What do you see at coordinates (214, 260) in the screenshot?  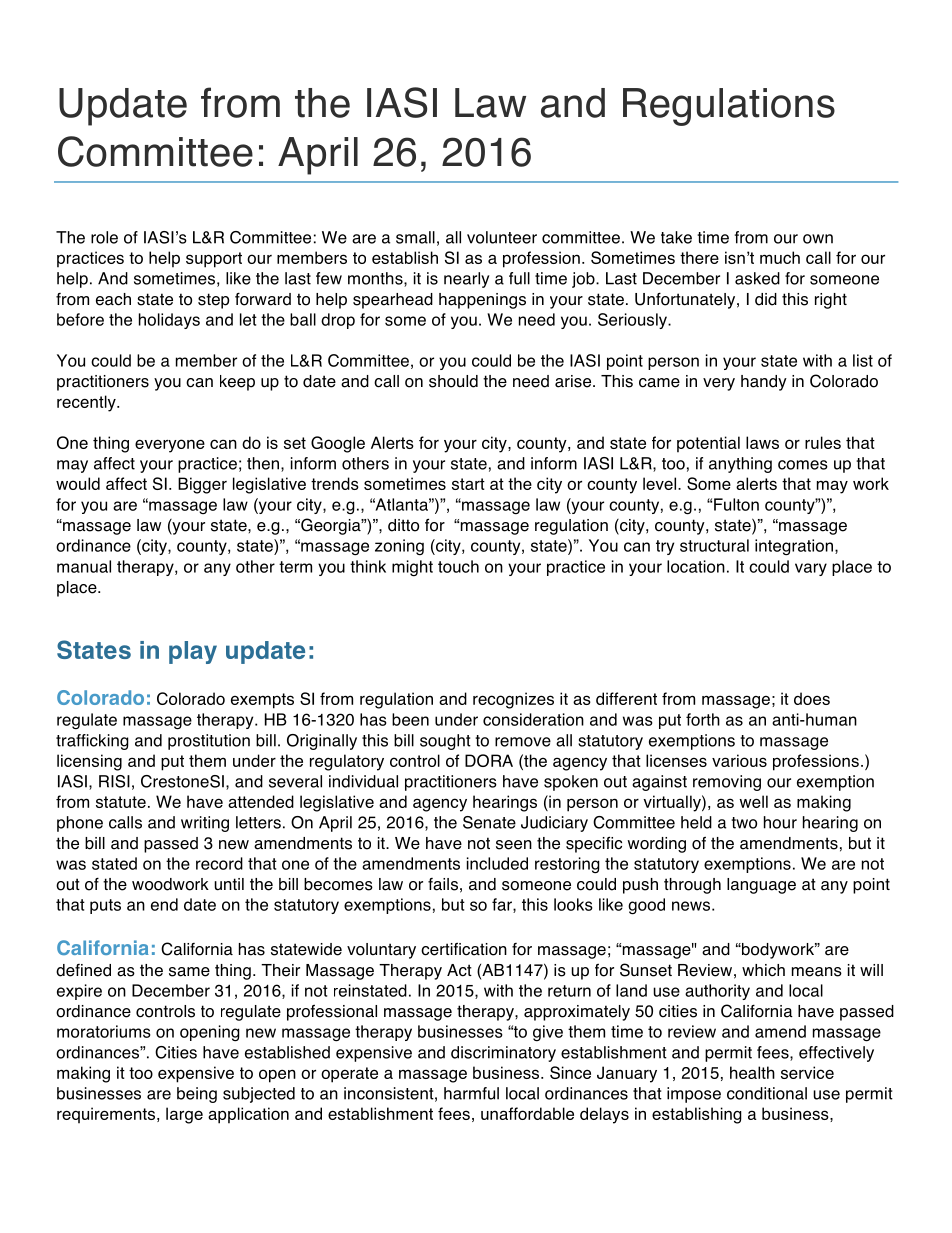 I see `support` at bounding box center [214, 260].
